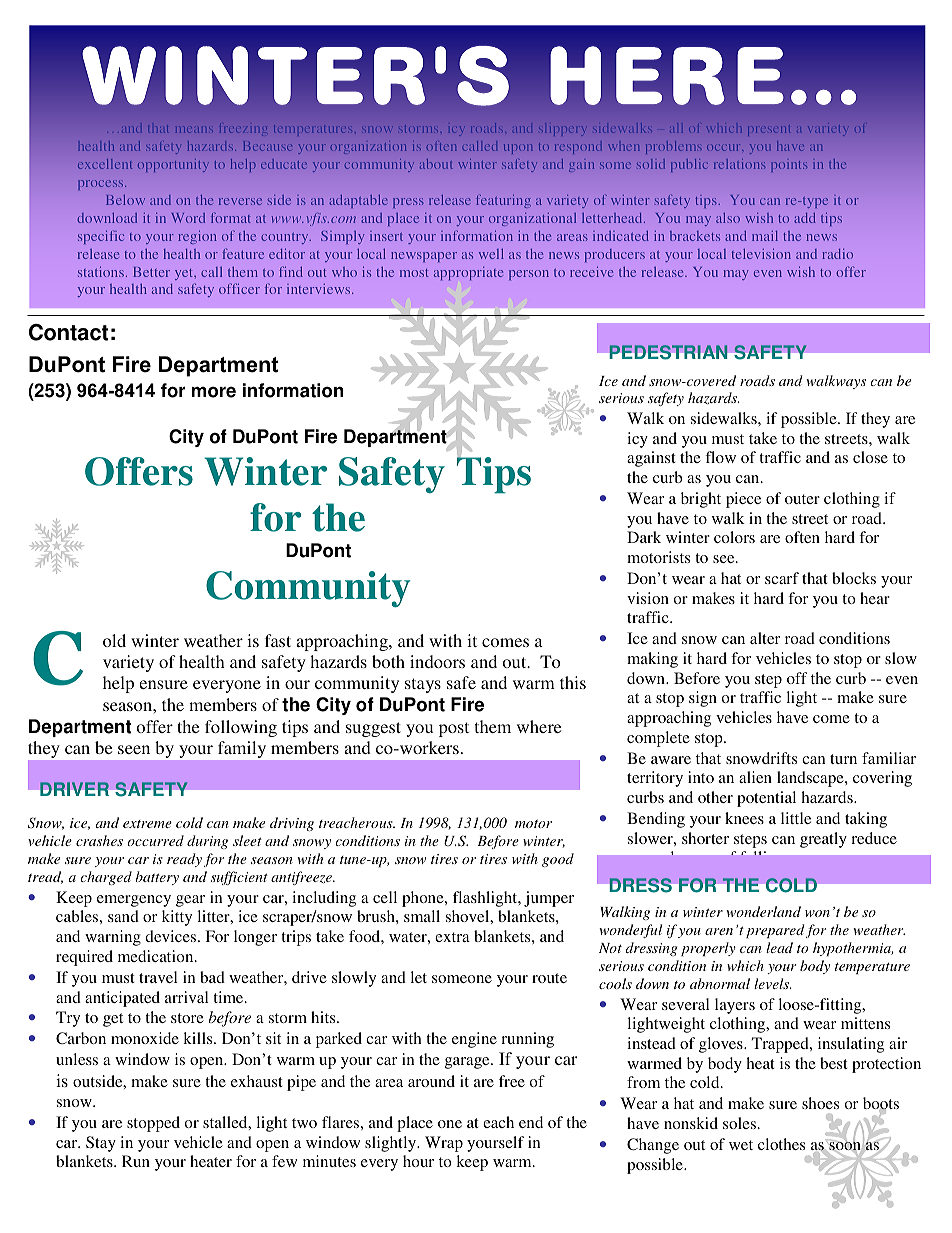  Describe the element at coordinates (257, 1081) in the image. I see `exhaust` at that location.
